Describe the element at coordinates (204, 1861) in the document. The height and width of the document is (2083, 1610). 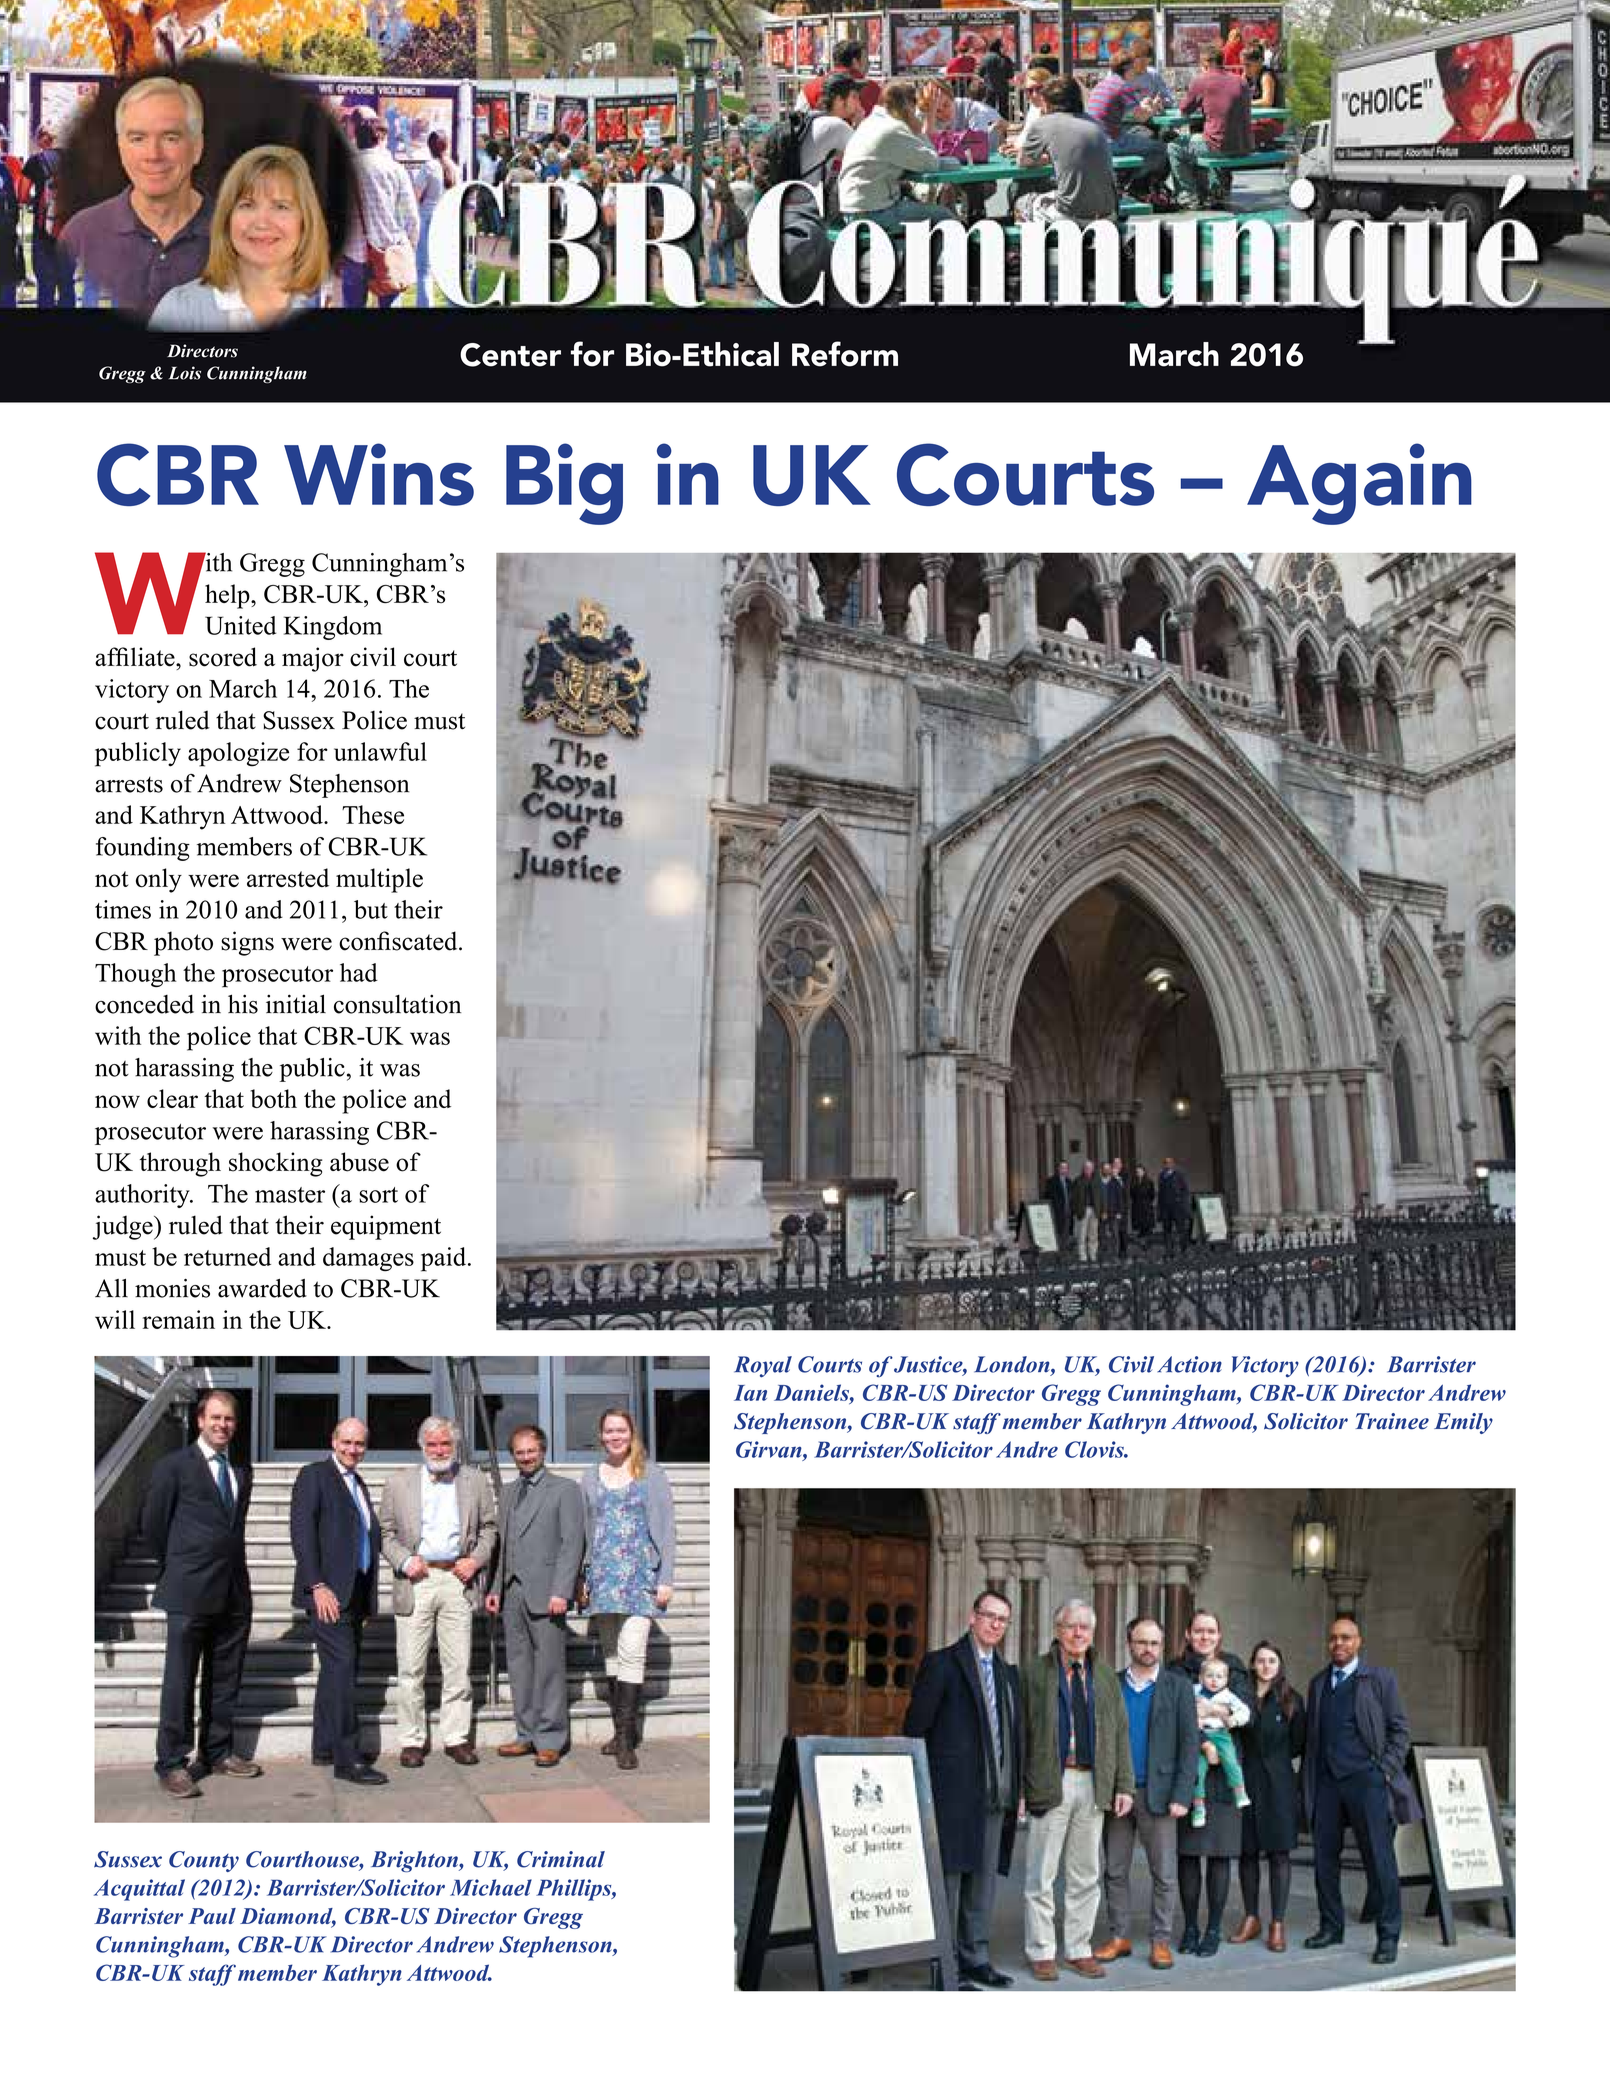
I see `County` at that location.
